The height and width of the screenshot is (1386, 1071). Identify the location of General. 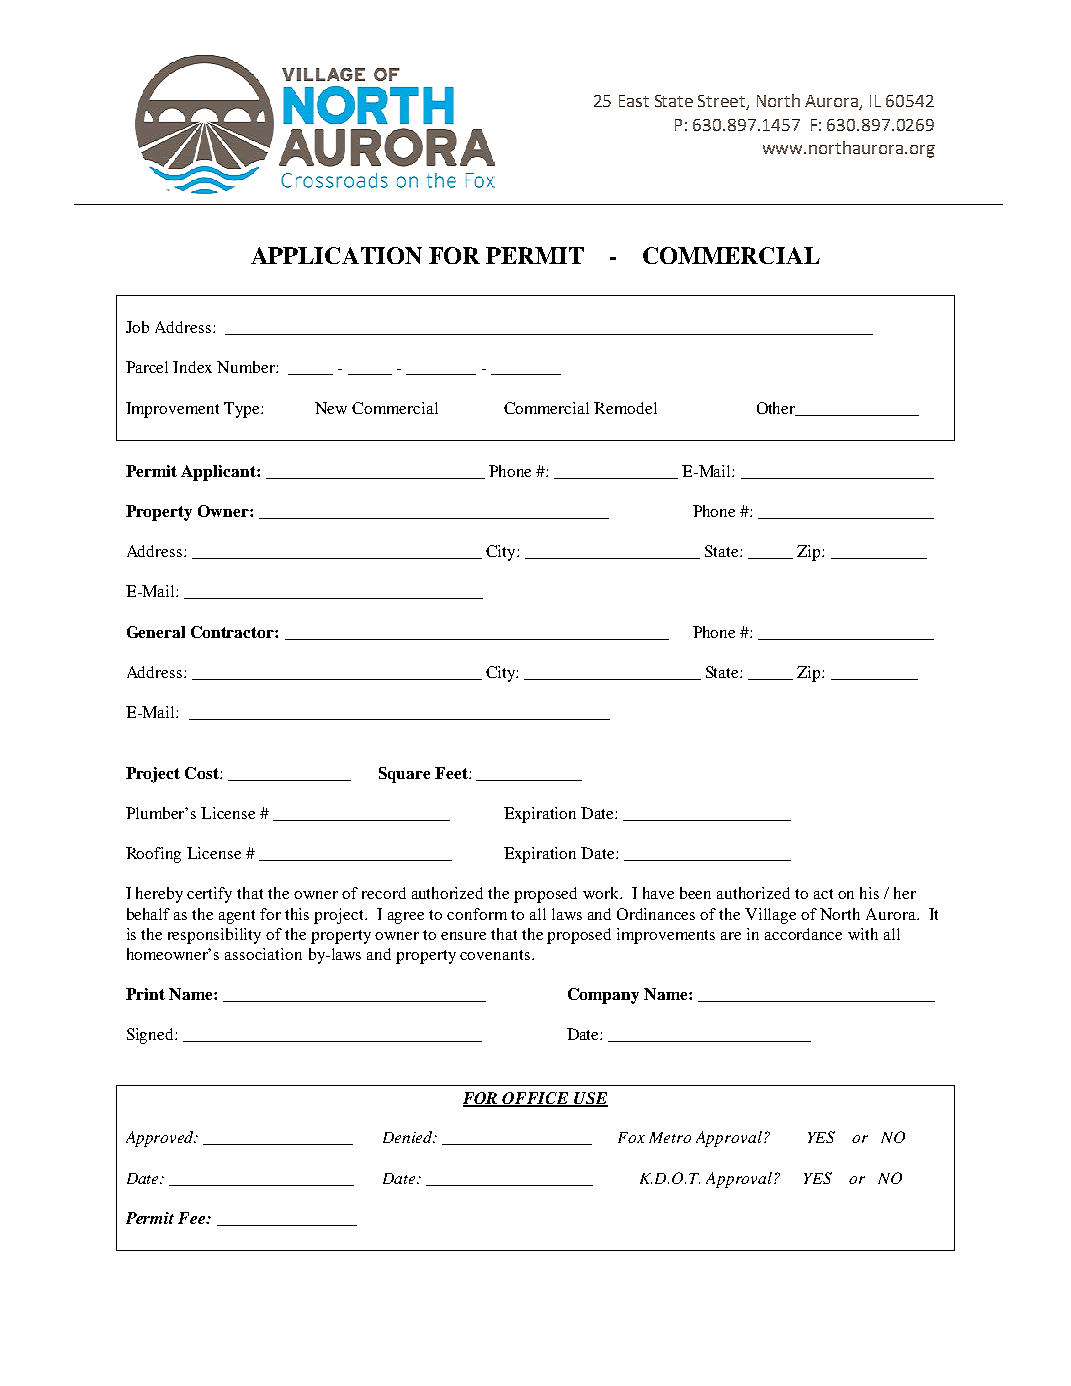
(156, 632).
